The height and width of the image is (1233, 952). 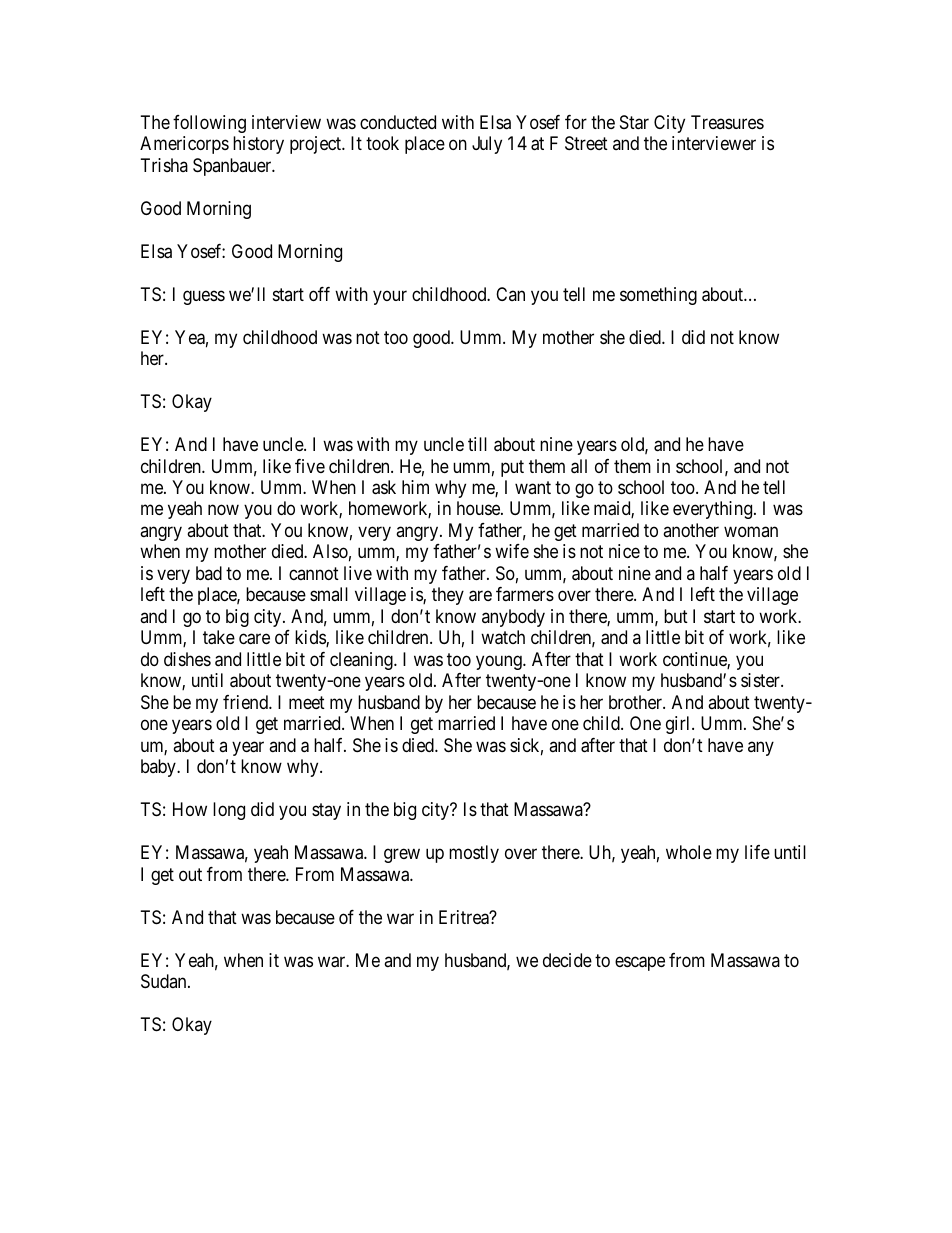 What do you see at coordinates (679, 725) in the image?
I see `girl` at bounding box center [679, 725].
